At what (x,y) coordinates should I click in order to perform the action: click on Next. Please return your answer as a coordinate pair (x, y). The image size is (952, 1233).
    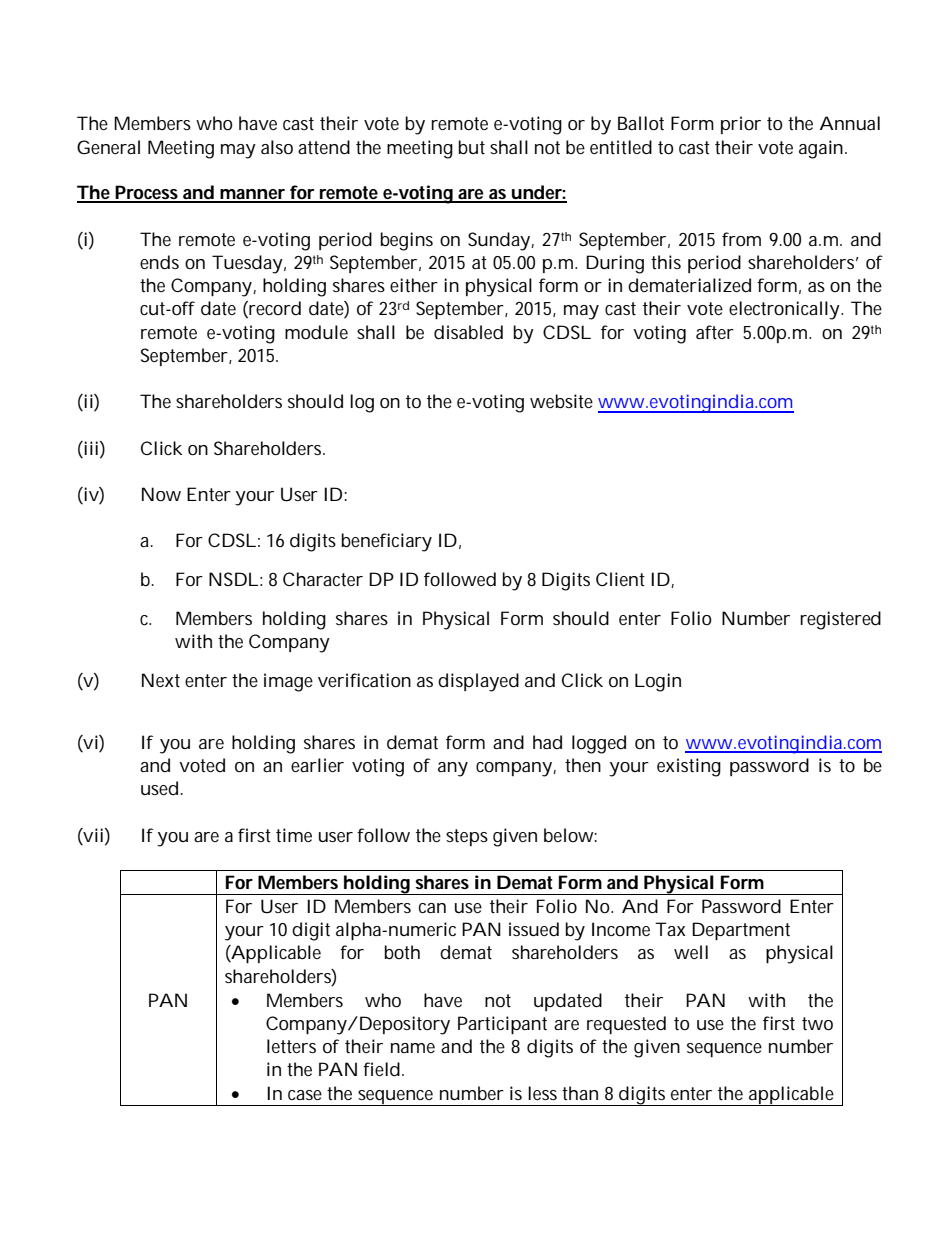
    Looking at the image, I should click on (161, 680).
